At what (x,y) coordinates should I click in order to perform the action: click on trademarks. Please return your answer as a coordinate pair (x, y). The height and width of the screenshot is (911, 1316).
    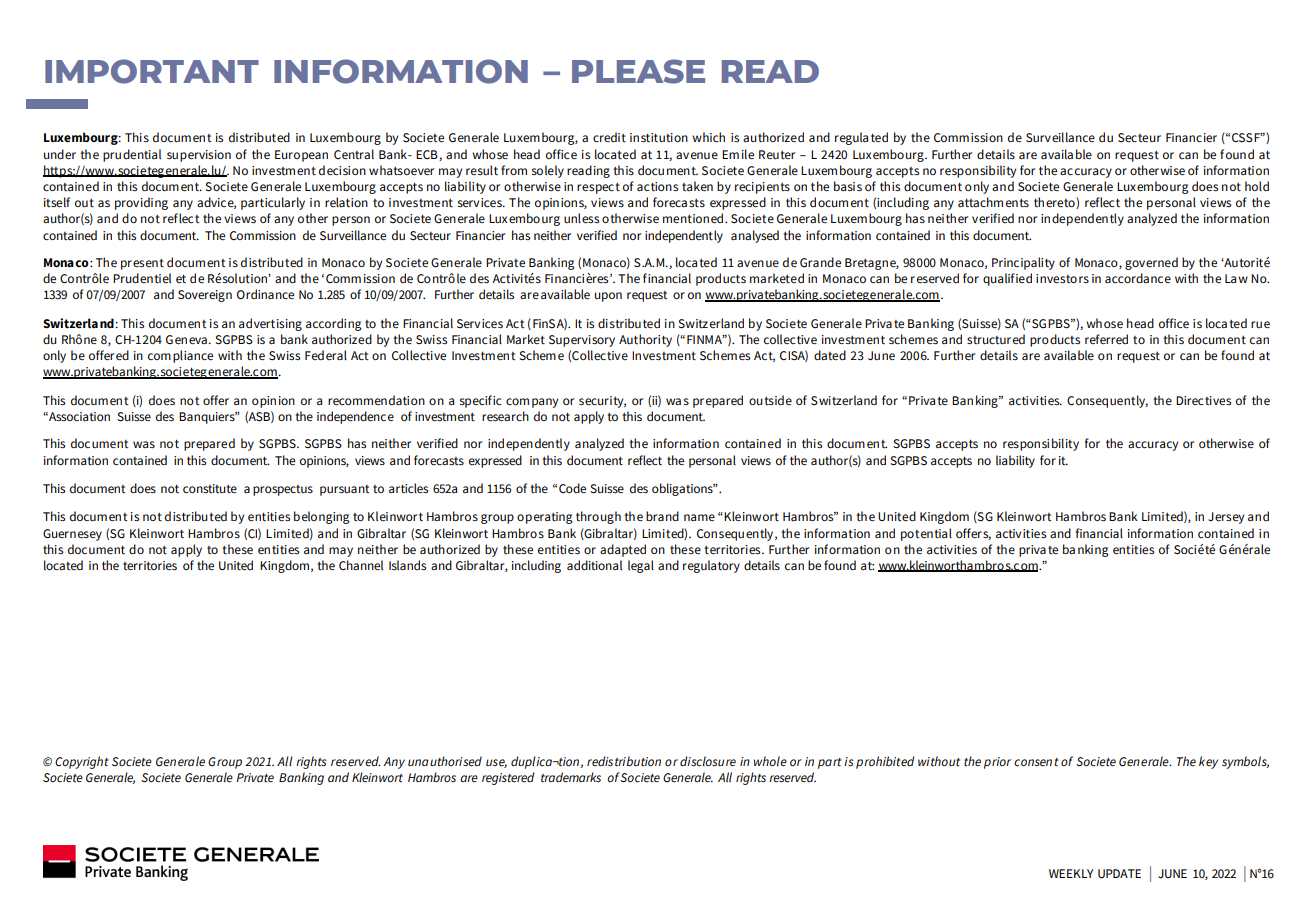
    Looking at the image, I should click on (571, 777).
